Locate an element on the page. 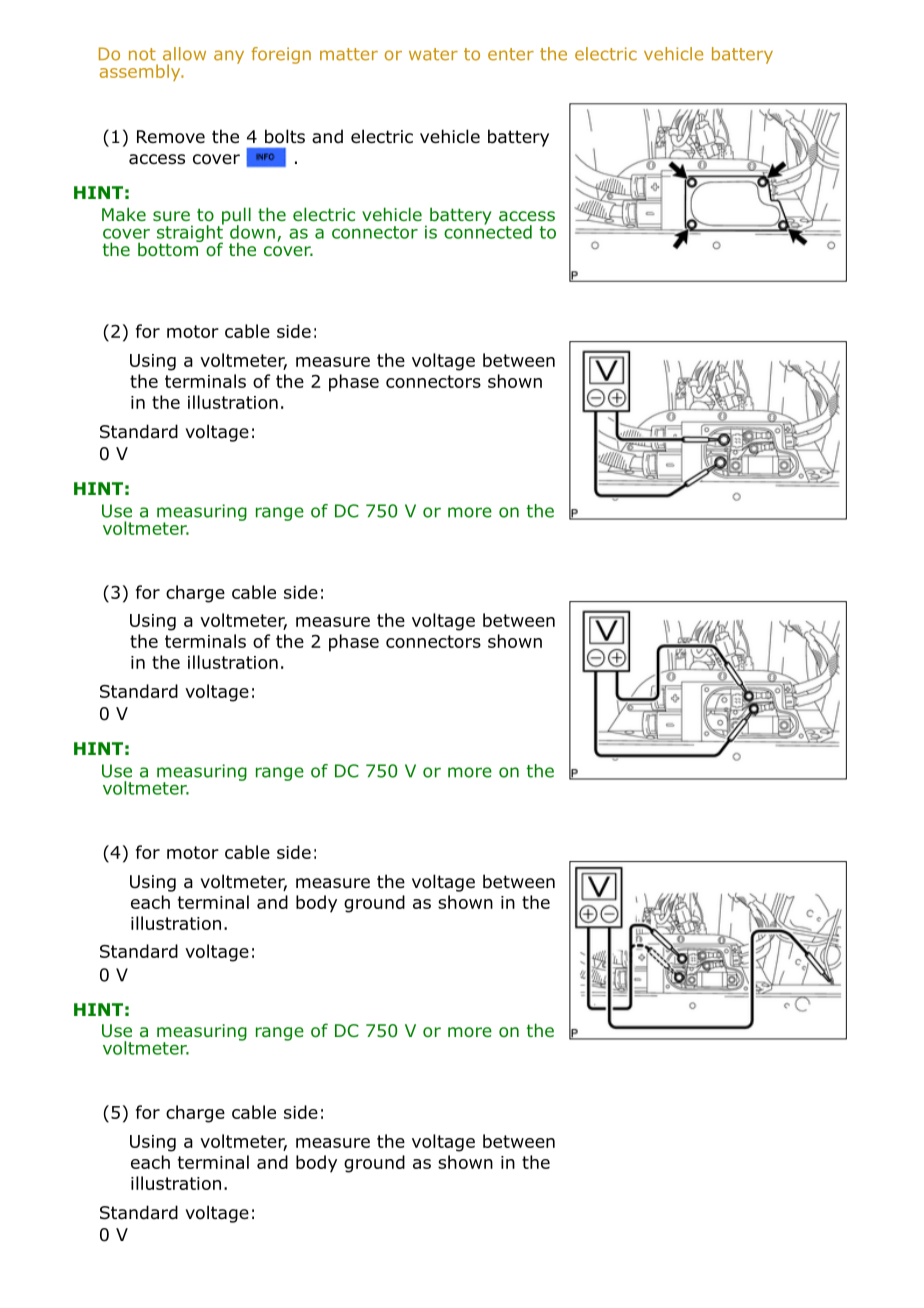 This page has height=1308, width=924. enter is located at coordinates (511, 54).
